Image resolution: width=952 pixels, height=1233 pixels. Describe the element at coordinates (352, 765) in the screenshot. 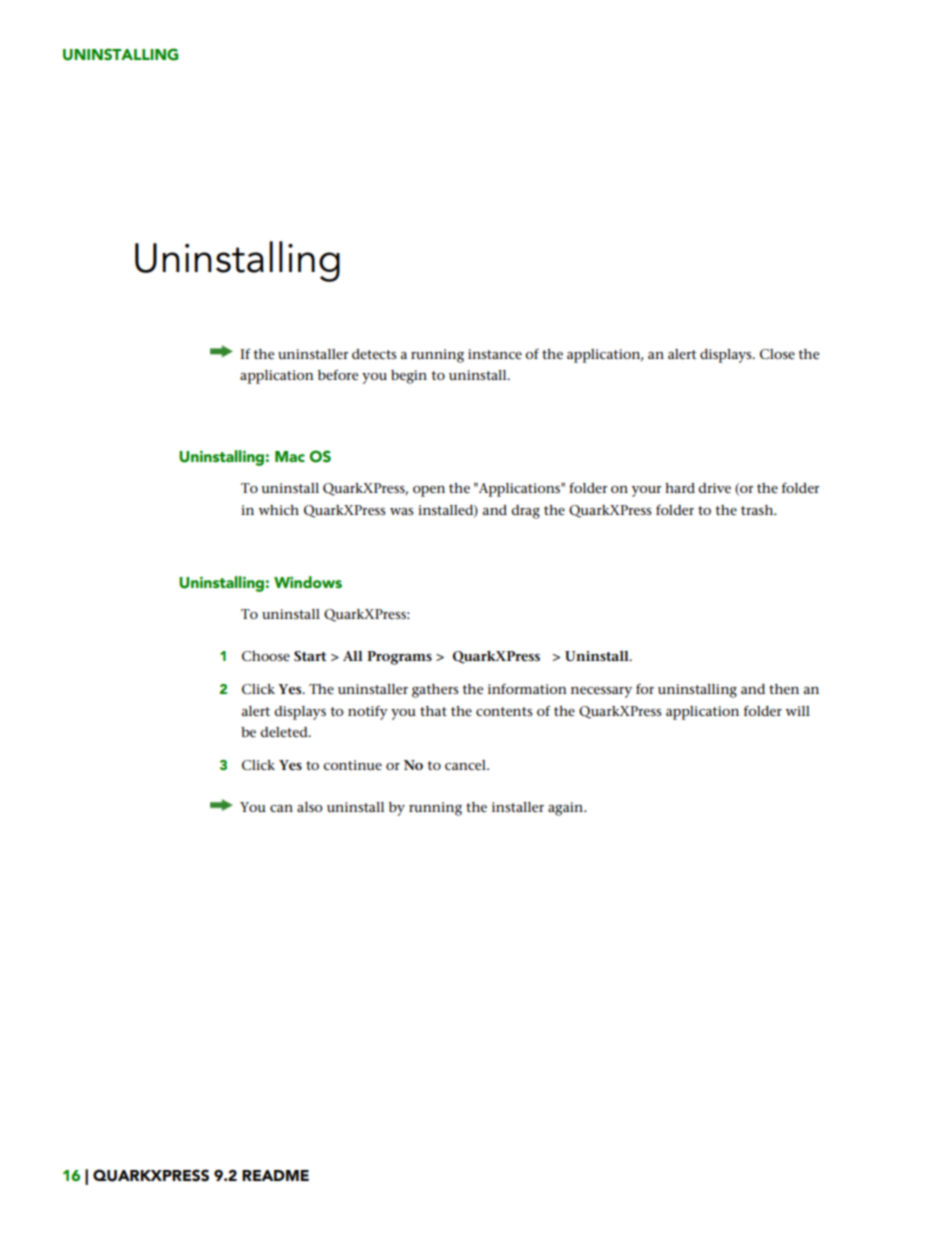

I see `continue` at that location.
